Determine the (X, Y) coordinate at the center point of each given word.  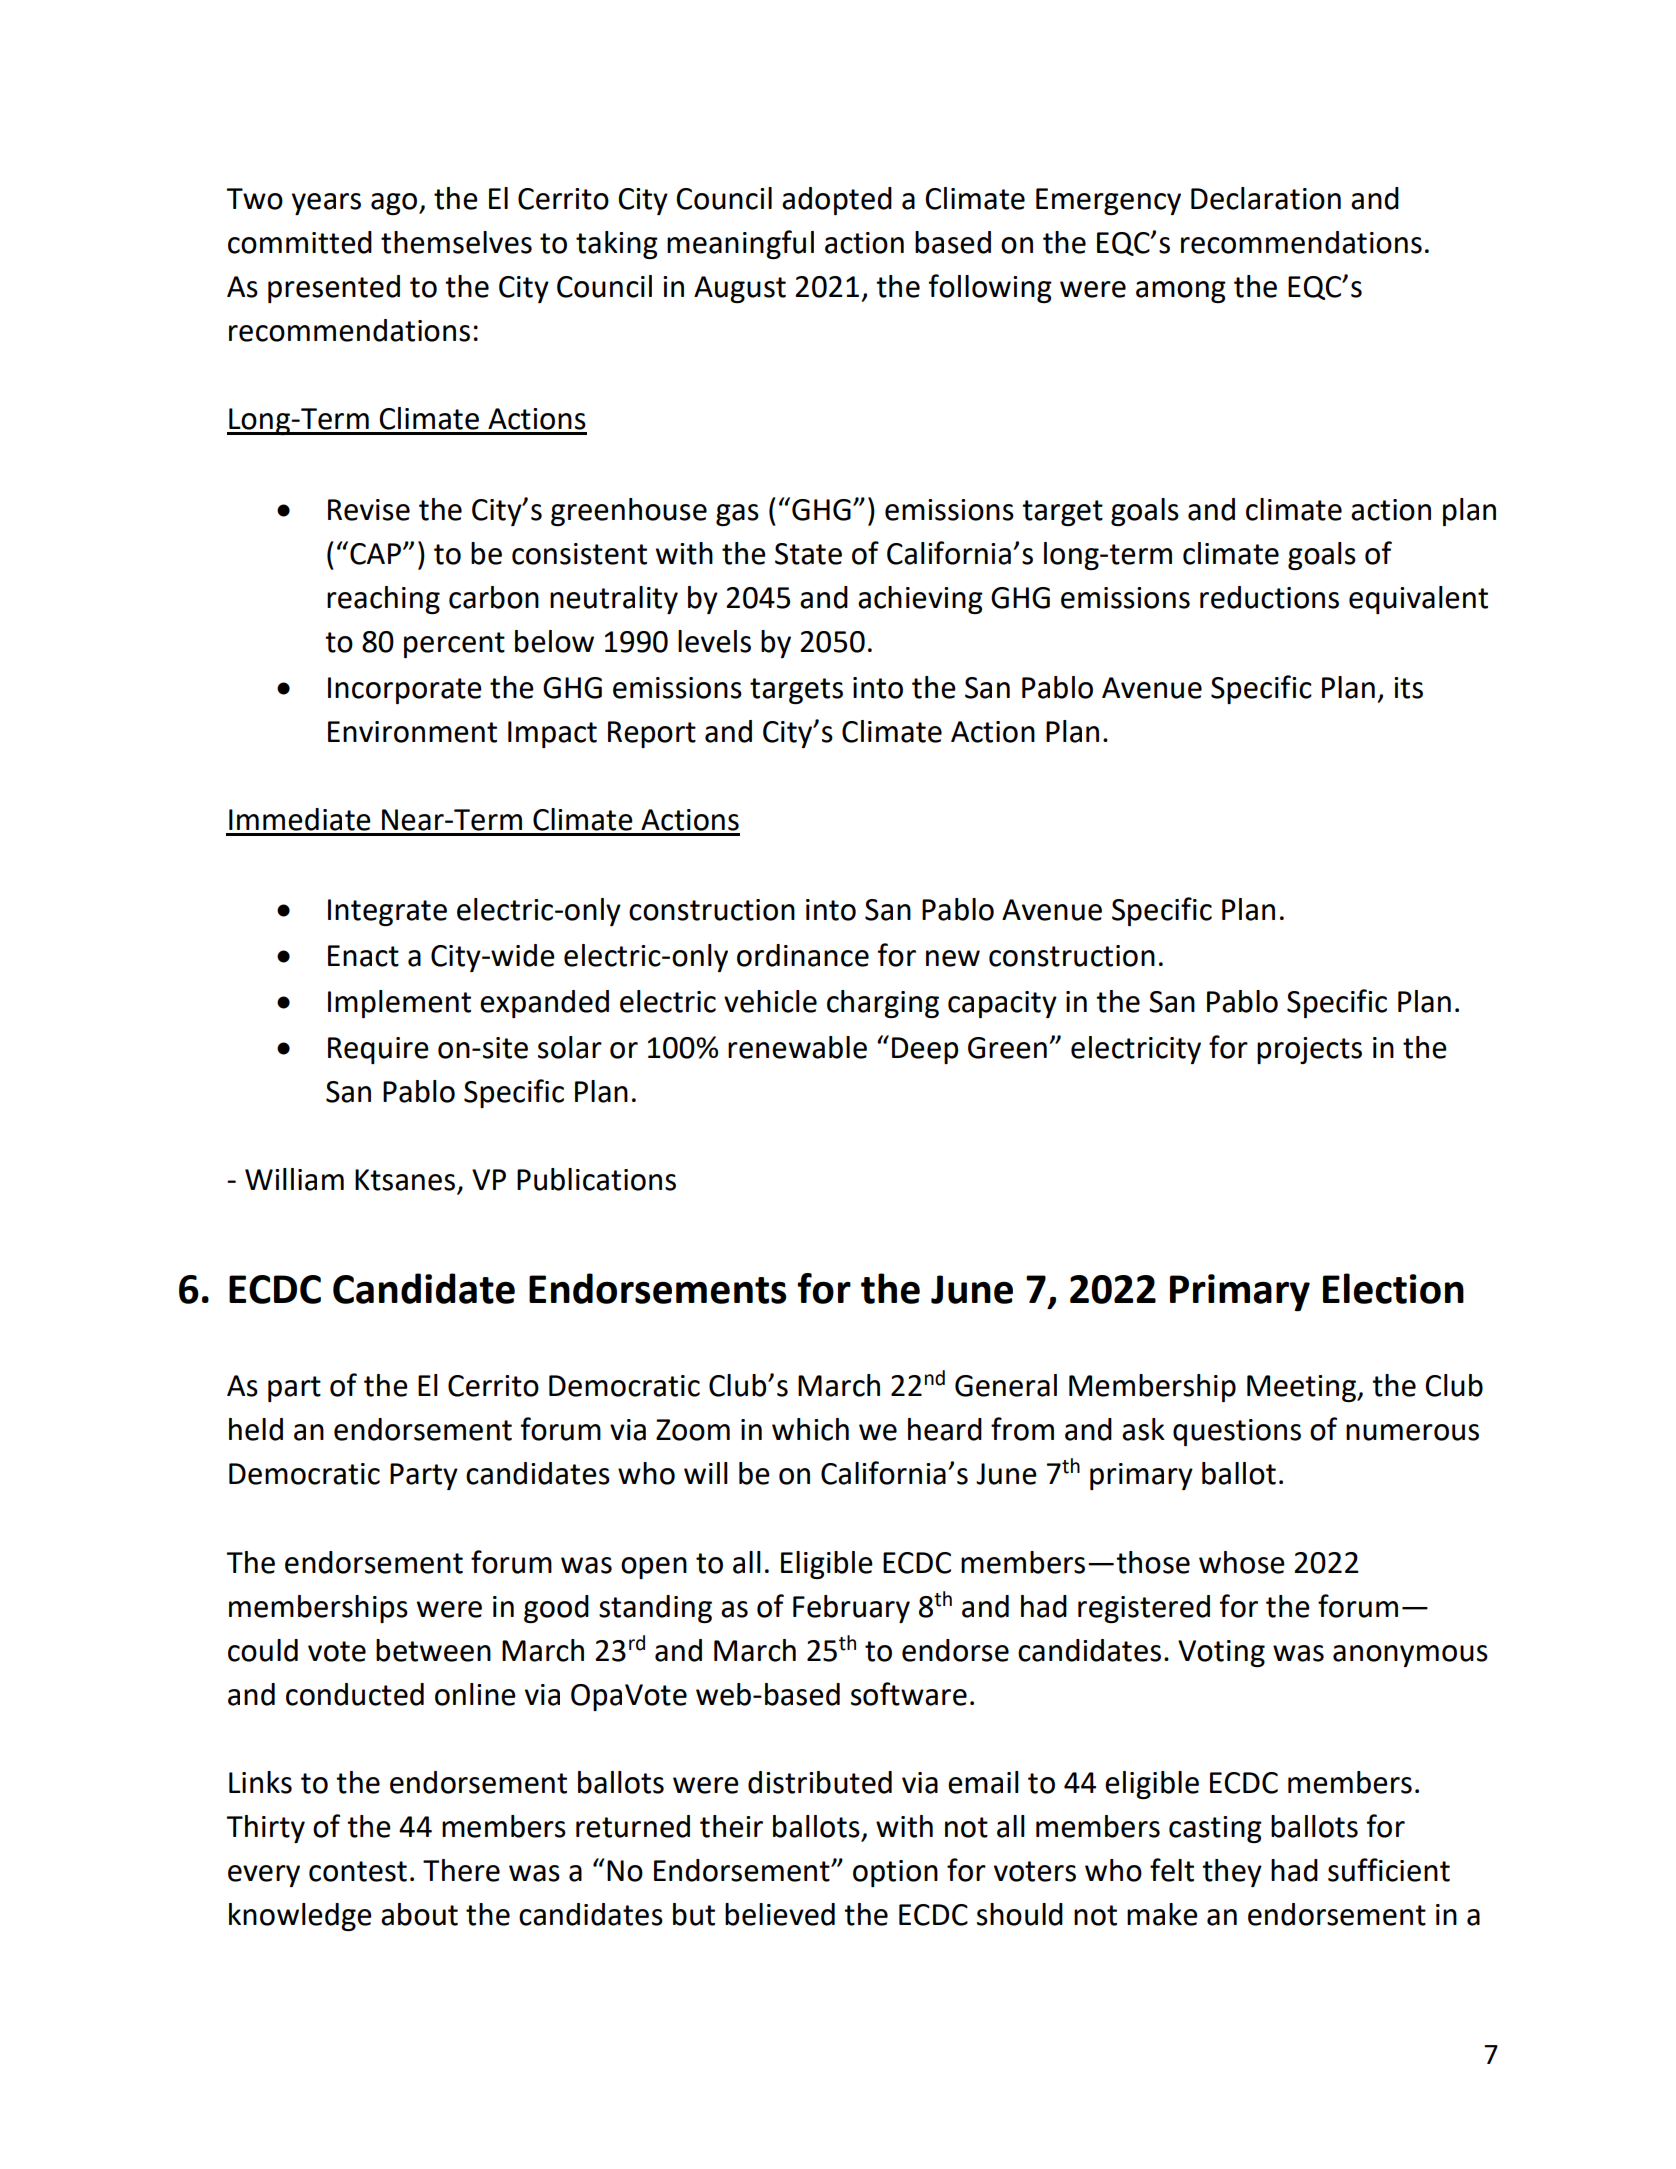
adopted (837, 201)
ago (395, 204)
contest (358, 1871)
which (810, 1429)
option (895, 1873)
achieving (920, 600)
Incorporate (405, 690)
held (256, 1429)
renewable (797, 1047)
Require (378, 1050)
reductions (1269, 597)
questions (1237, 1432)
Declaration (1266, 198)
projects (1309, 1050)
